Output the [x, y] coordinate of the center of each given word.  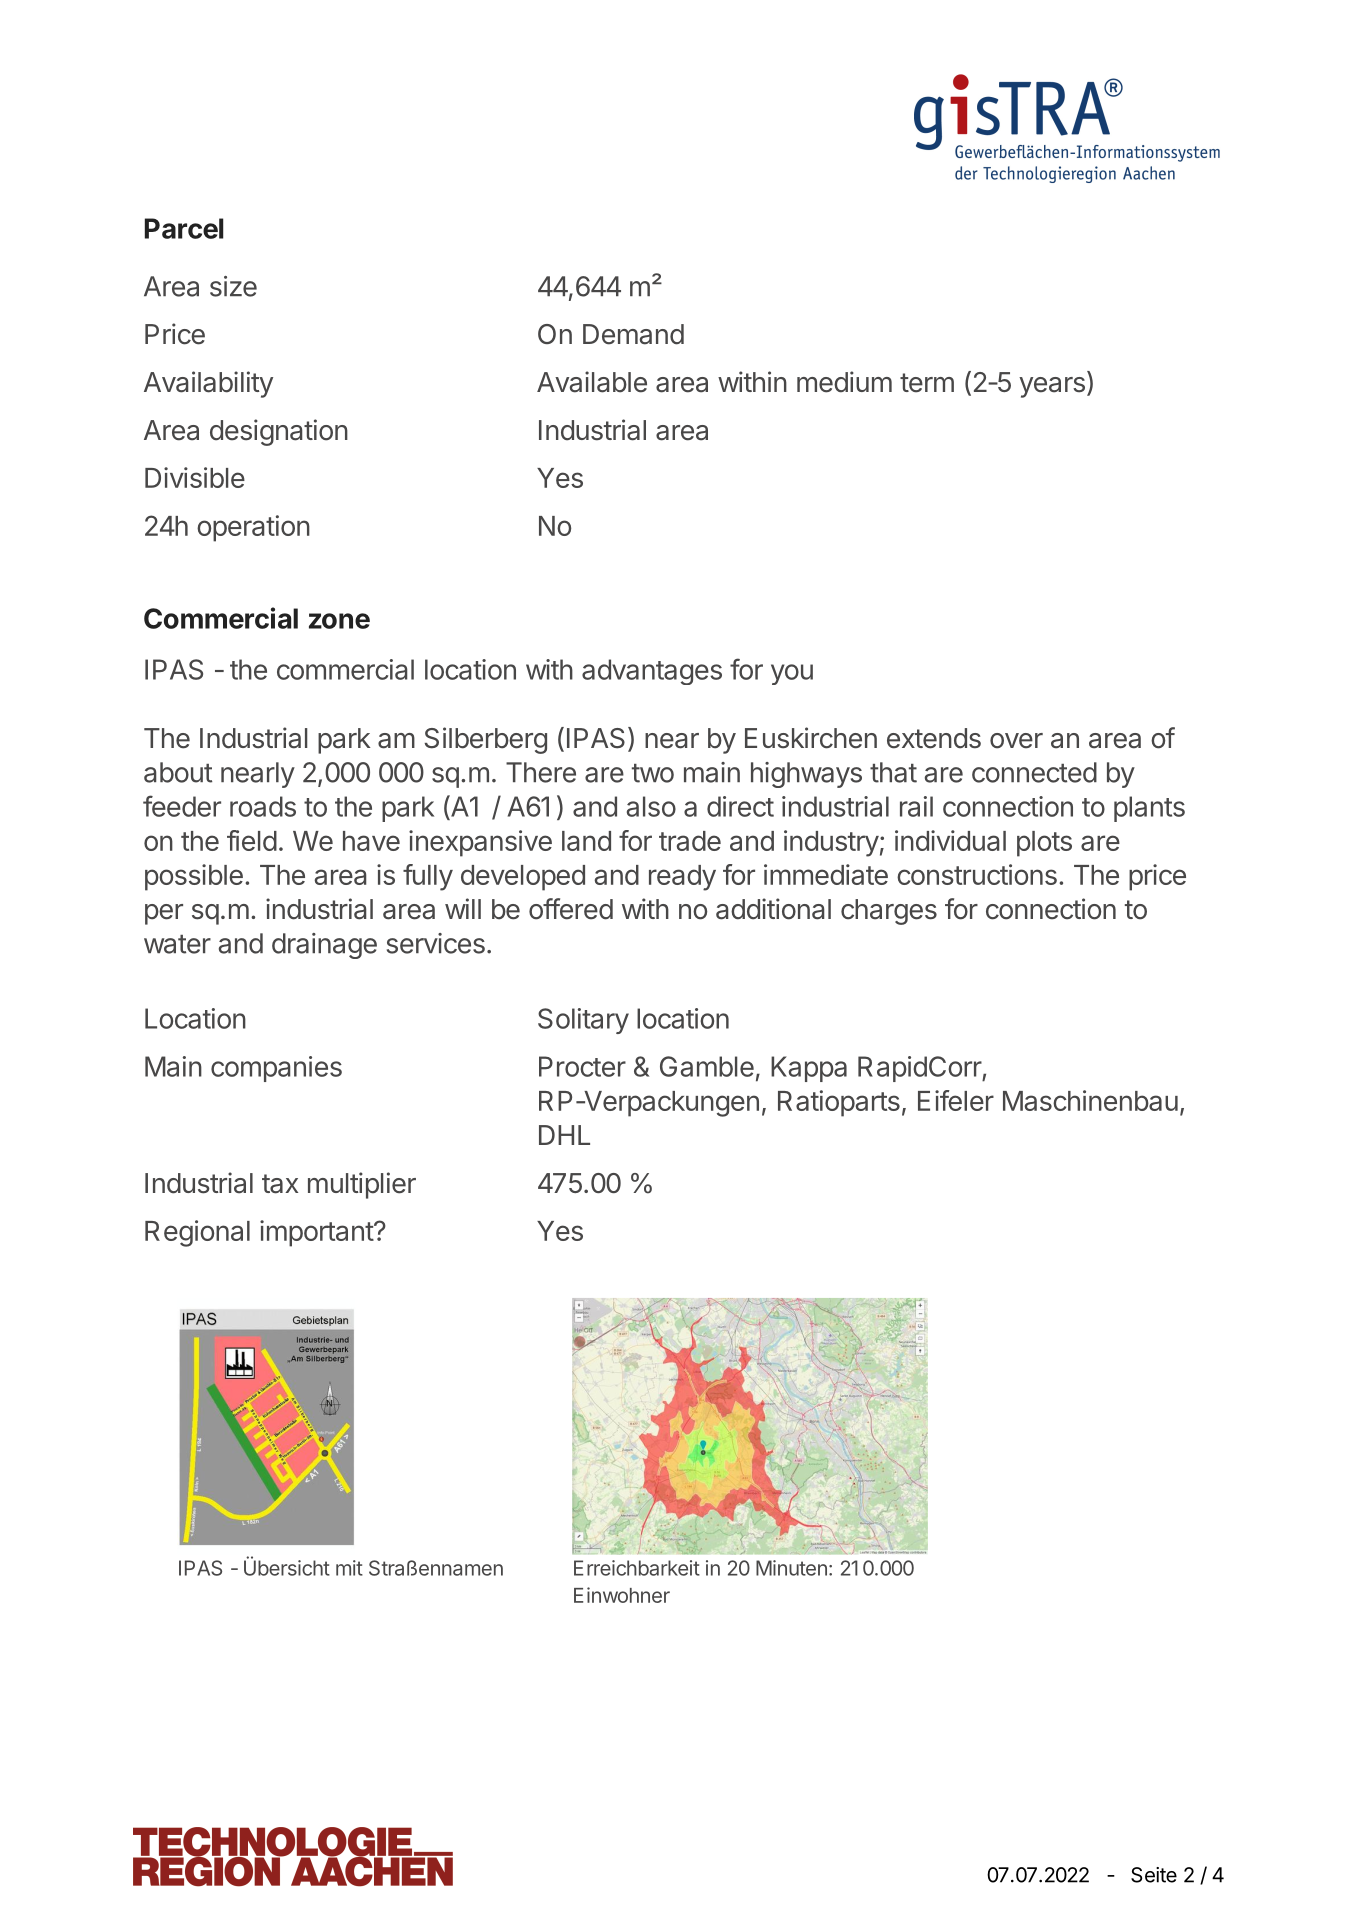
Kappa [809, 1069]
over [1016, 741]
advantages [652, 672]
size [233, 286]
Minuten [791, 1568]
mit [349, 1568]
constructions [977, 874]
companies [276, 1069]
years [1052, 387]
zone [339, 621]
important [317, 1233]
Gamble [707, 1066]
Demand [633, 334]
